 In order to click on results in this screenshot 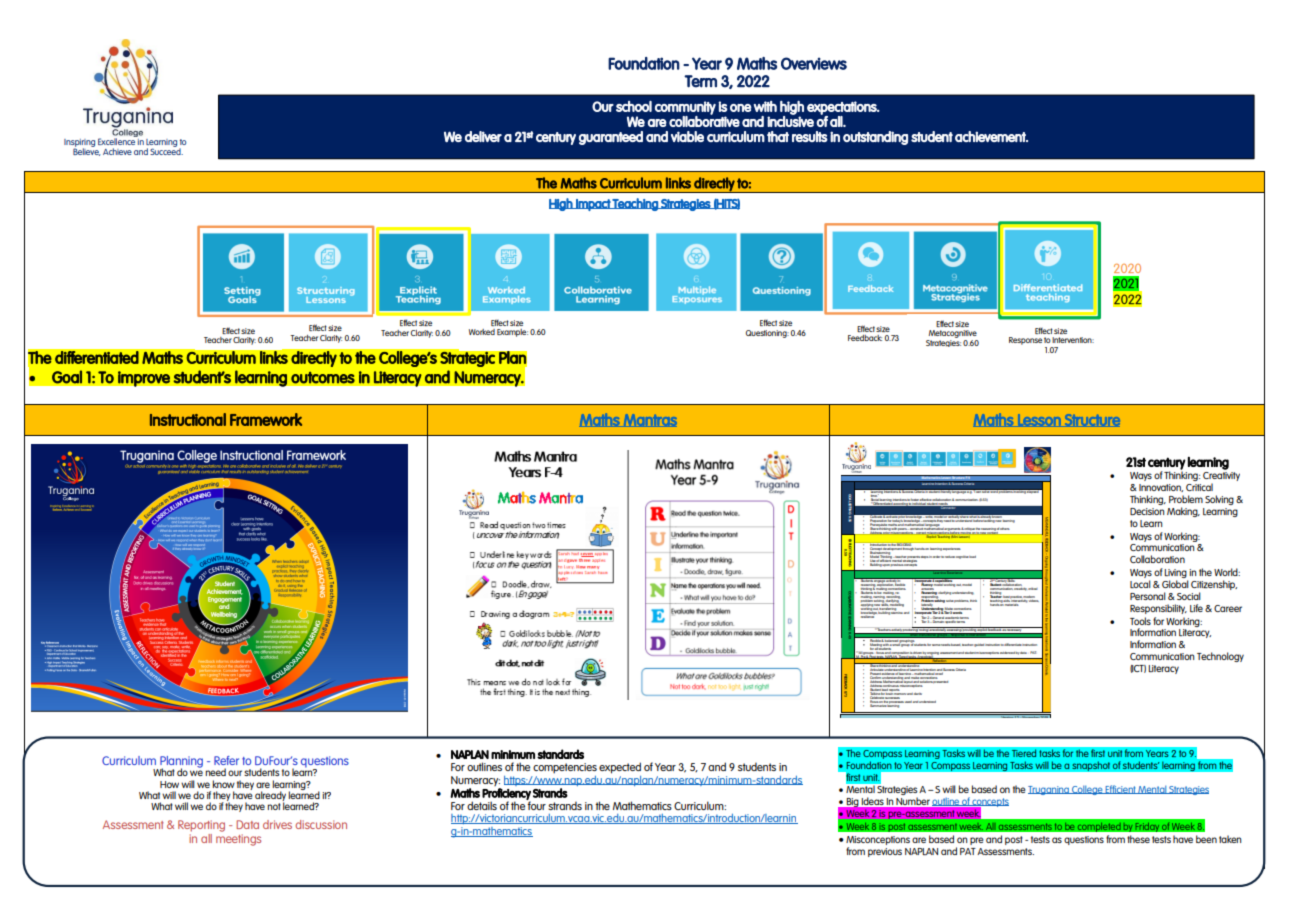, I will do `click(810, 136)`.
